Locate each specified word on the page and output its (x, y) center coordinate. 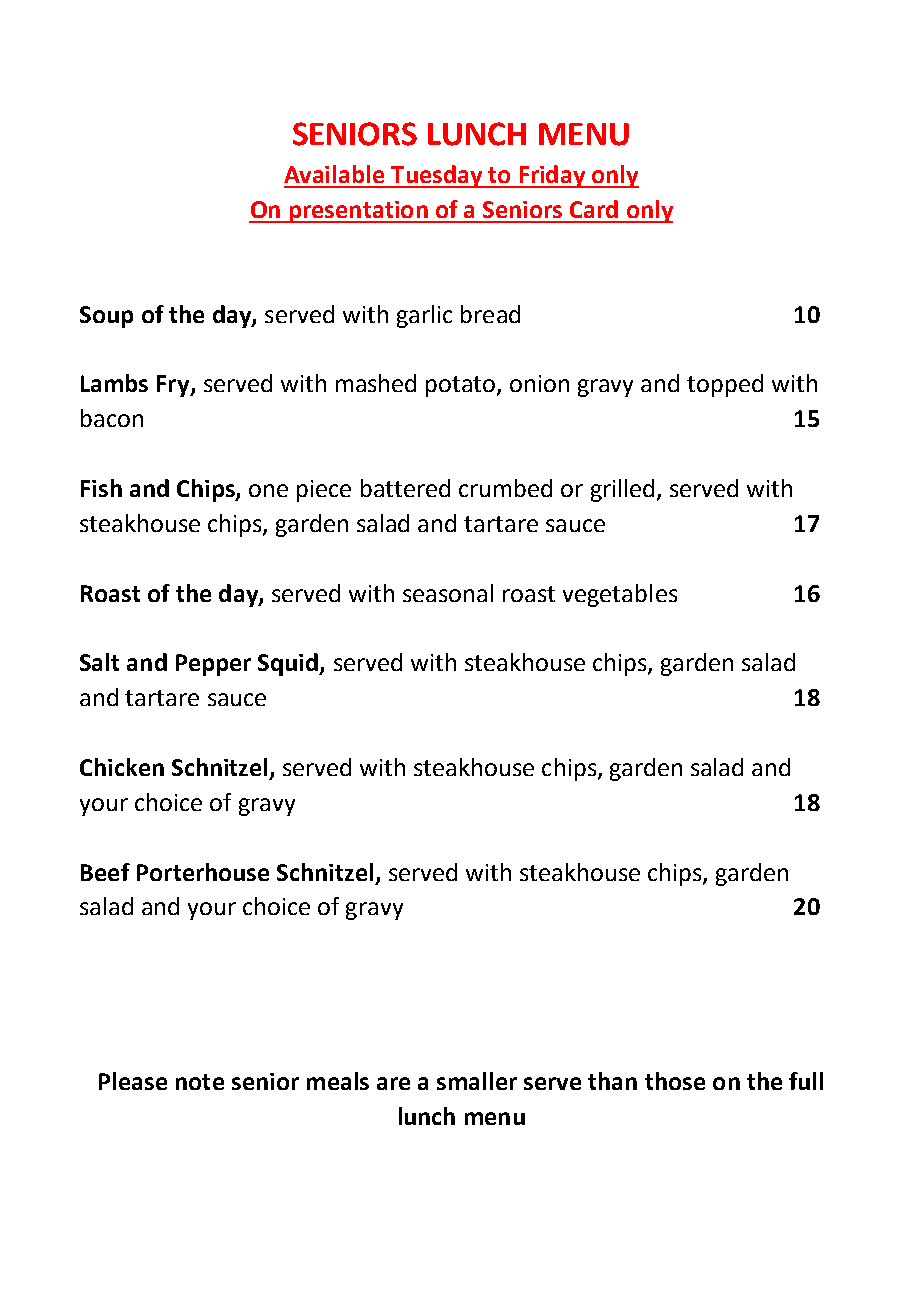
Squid (289, 664)
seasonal (448, 593)
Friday (552, 176)
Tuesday (437, 176)
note (200, 1082)
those (675, 1081)
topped (725, 385)
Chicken (122, 767)
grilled (622, 490)
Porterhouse (203, 872)
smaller (477, 1081)
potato (462, 386)
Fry (174, 386)
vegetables (620, 595)
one (268, 490)
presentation (358, 212)
